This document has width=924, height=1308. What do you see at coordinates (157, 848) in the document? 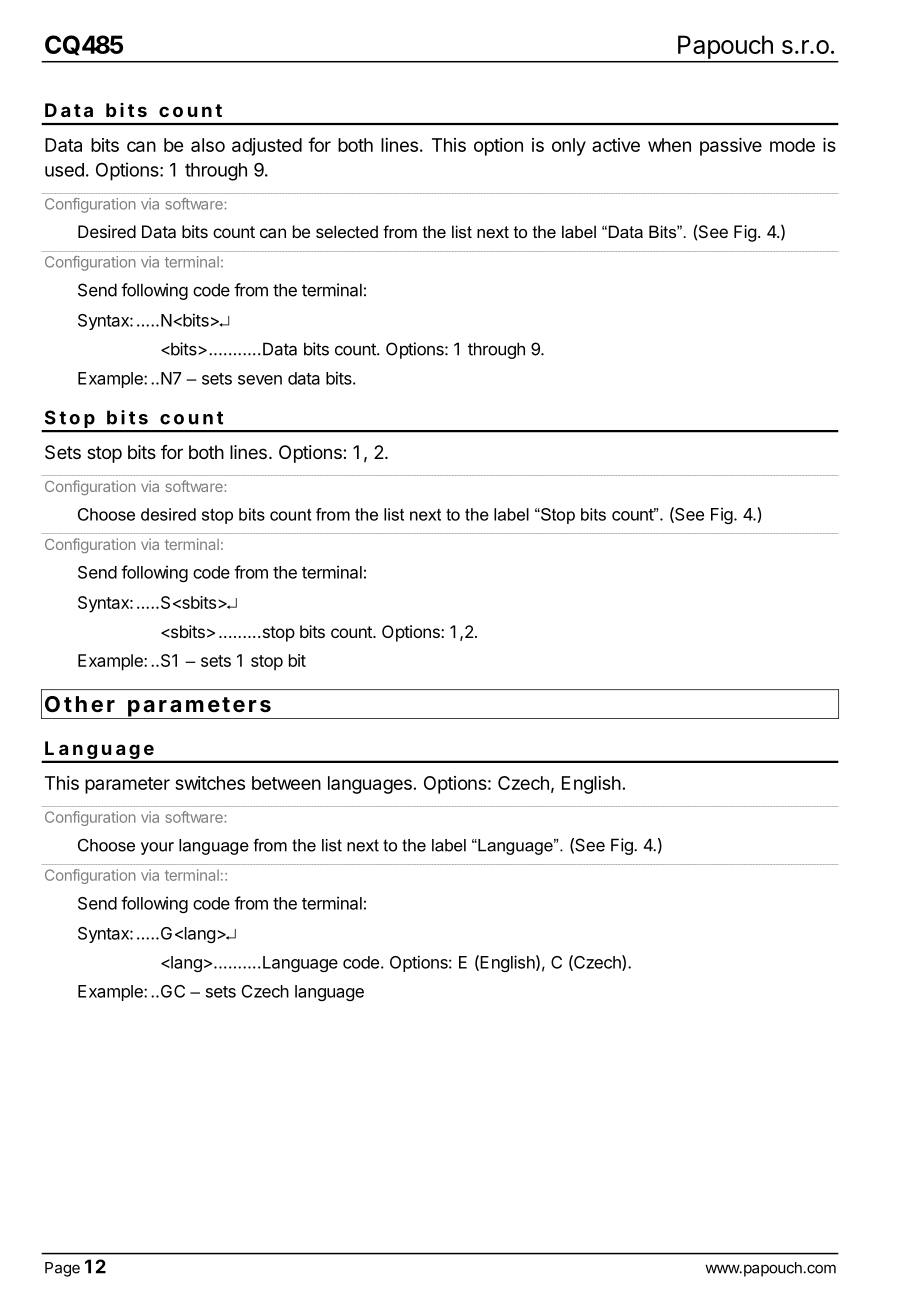
I see `your` at bounding box center [157, 848].
